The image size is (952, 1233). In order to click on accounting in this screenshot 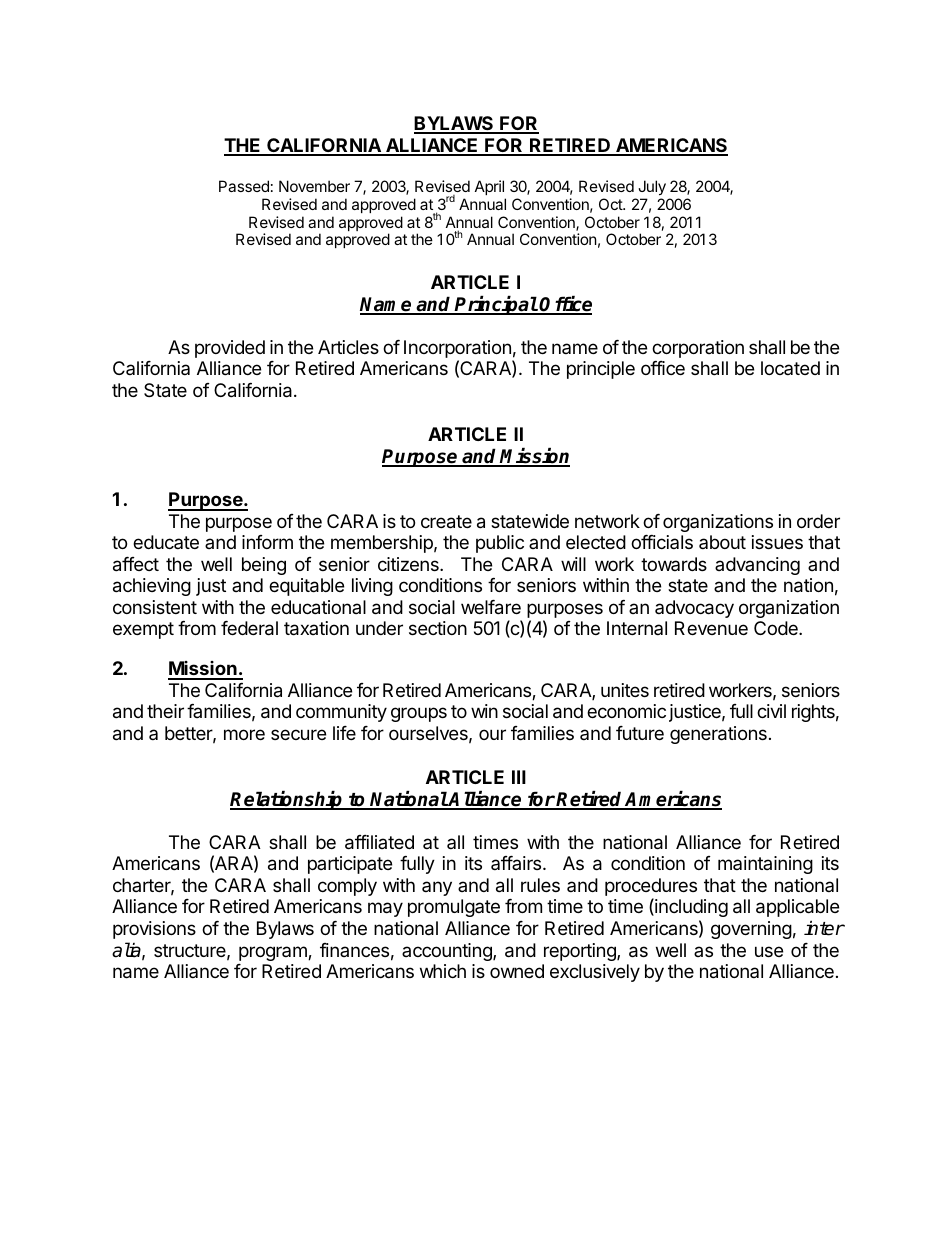, I will do `click(448, 952)`.
